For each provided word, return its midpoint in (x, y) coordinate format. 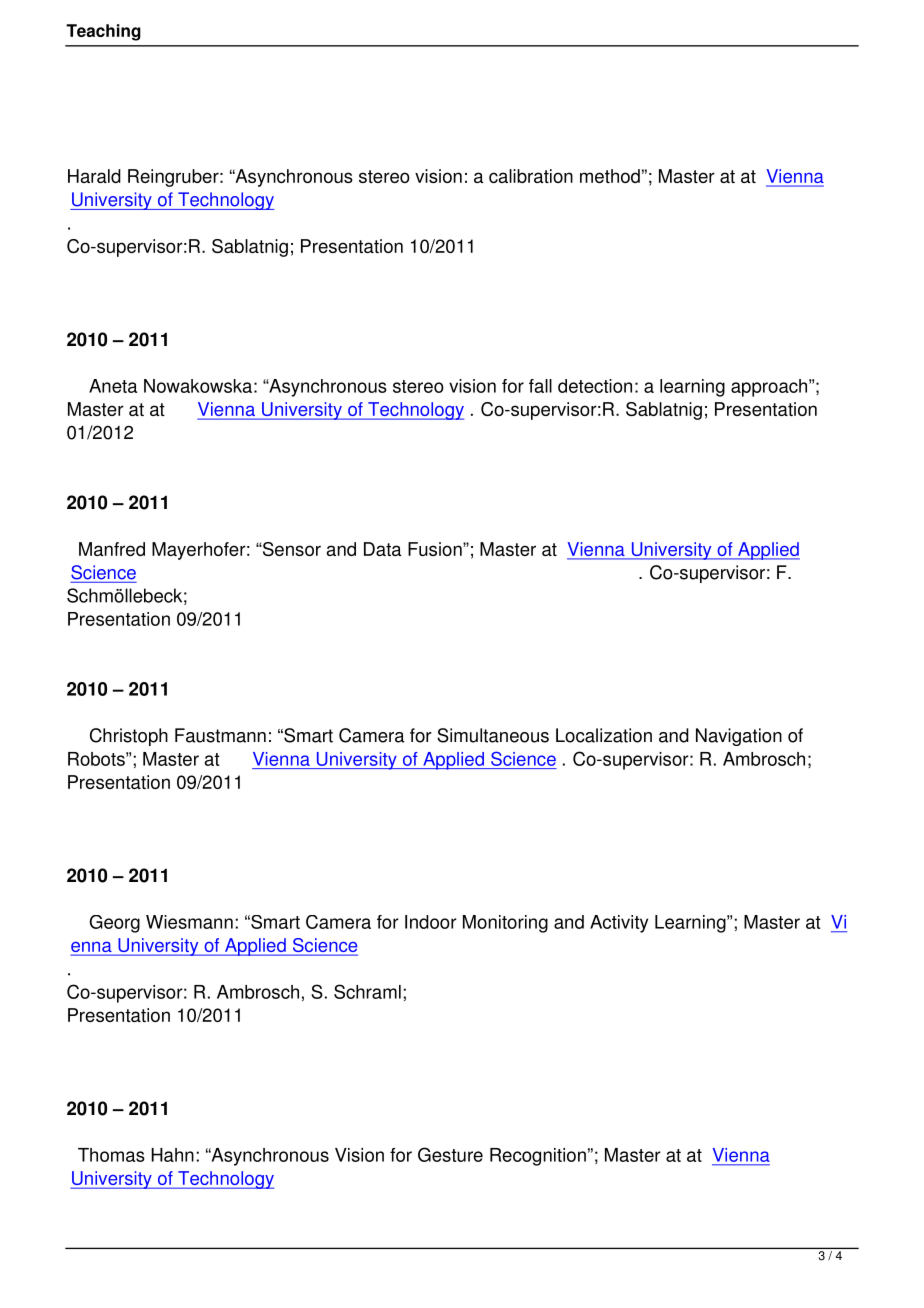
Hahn (172, 1155)
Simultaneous (493, 735)
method (610, 176)
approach (770, 388)
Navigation (739, 737)
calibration (531, 176)
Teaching (103, 32)
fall (540, 386)
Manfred (112, 549)
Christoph (129, 737)
